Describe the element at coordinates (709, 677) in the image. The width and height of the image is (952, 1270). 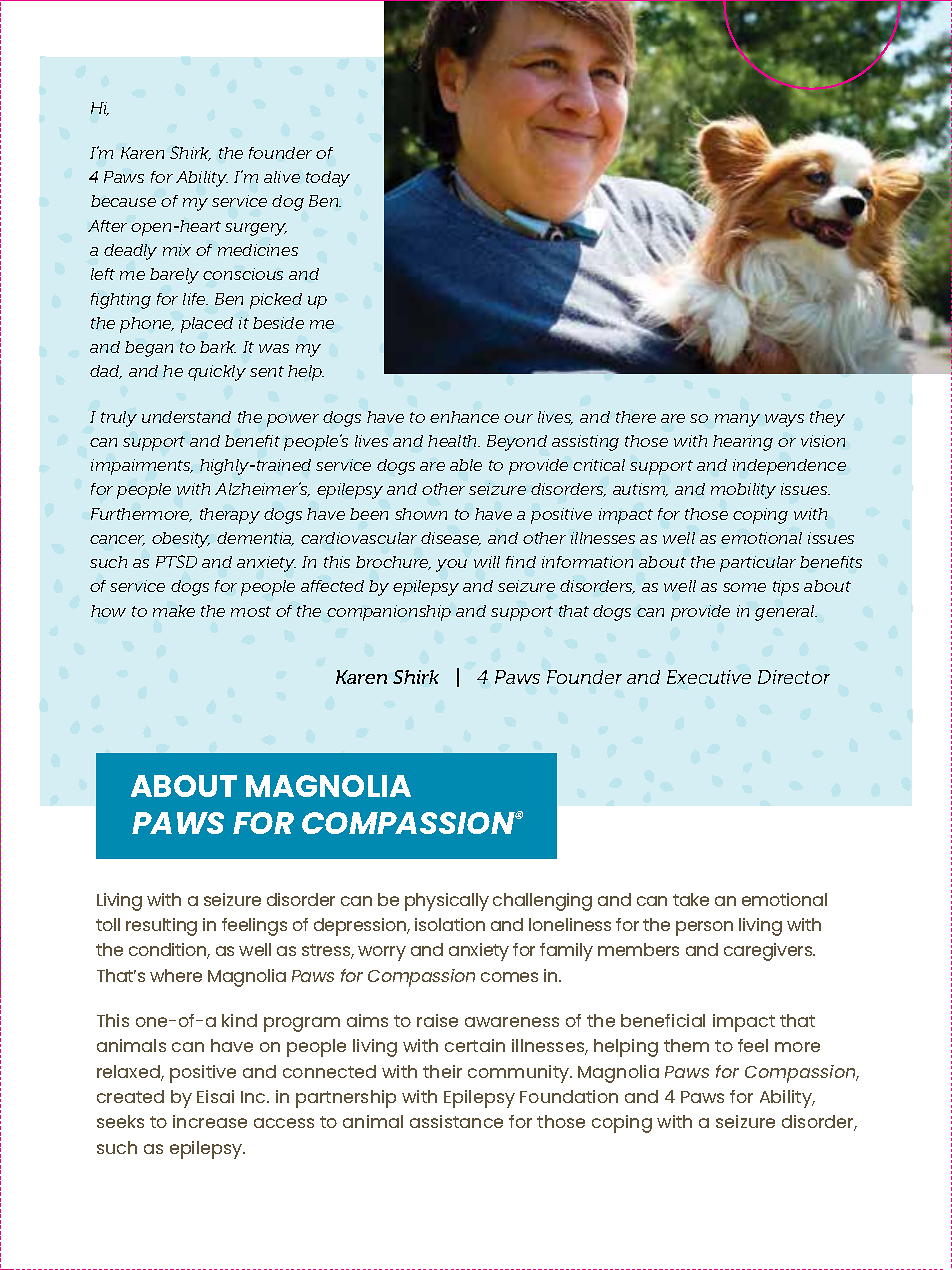
I see `Executive` at that location.
